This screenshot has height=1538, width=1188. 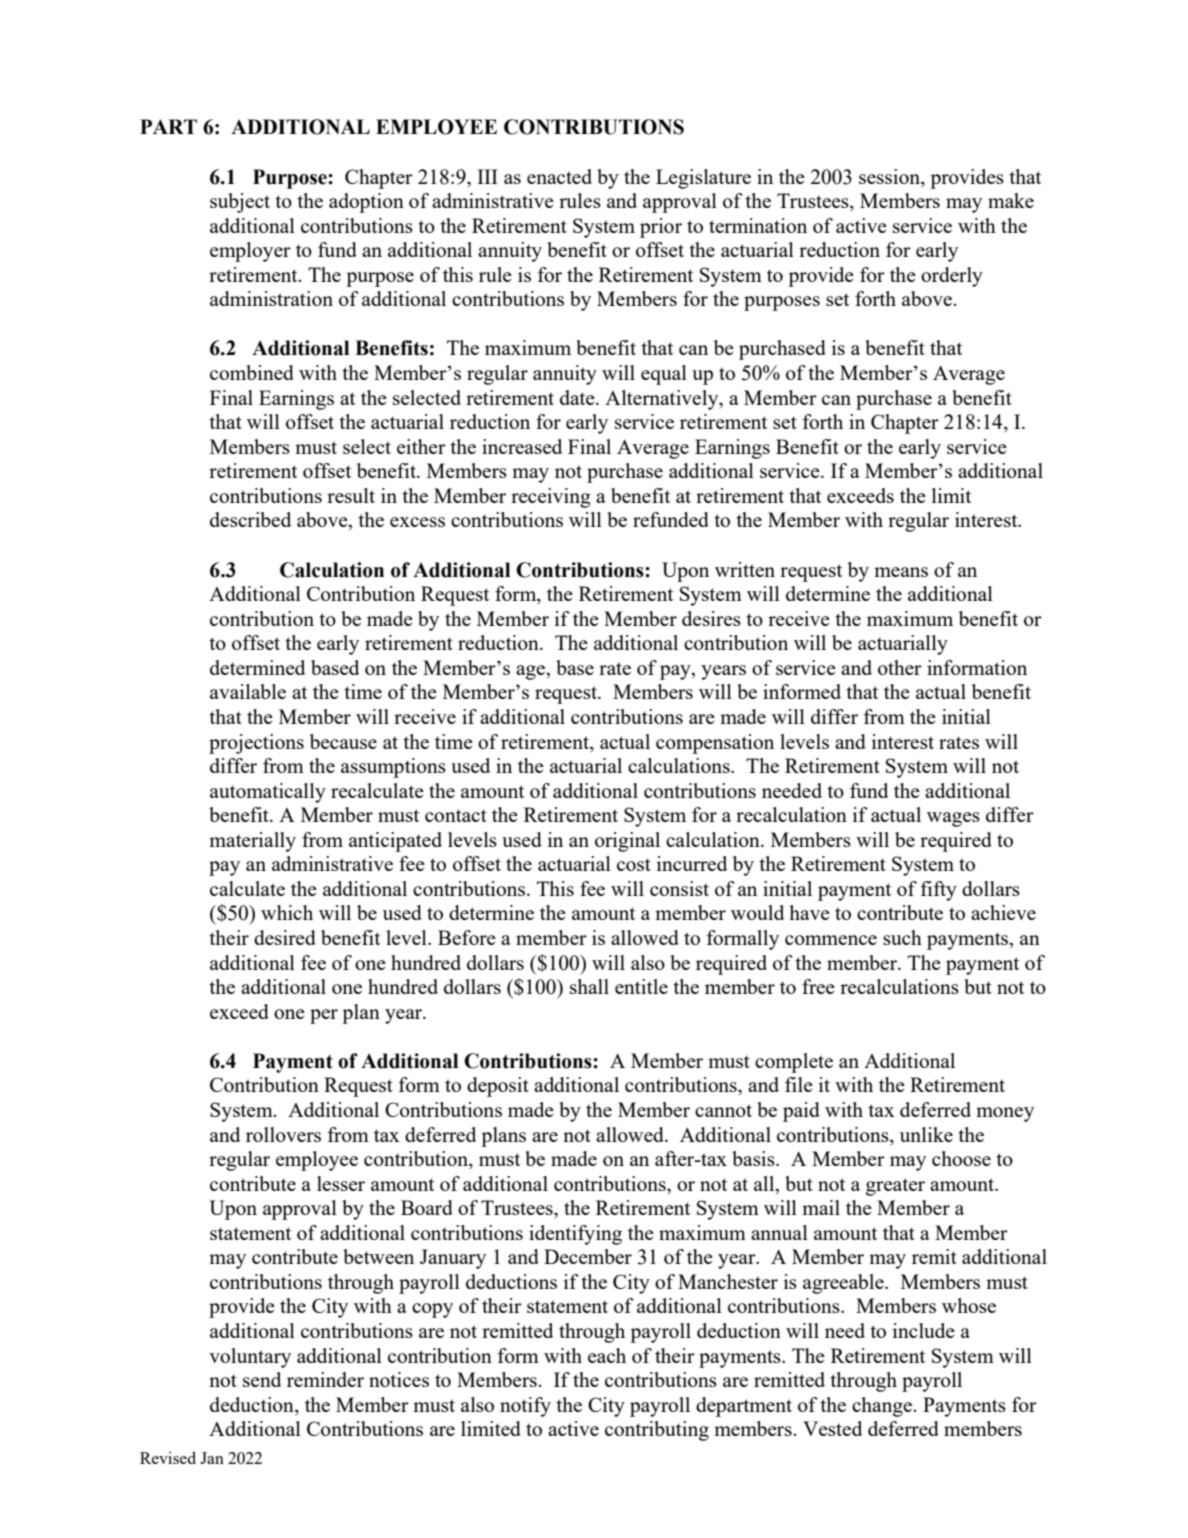 I want to click on automatically, so click(x=268, y=793).
